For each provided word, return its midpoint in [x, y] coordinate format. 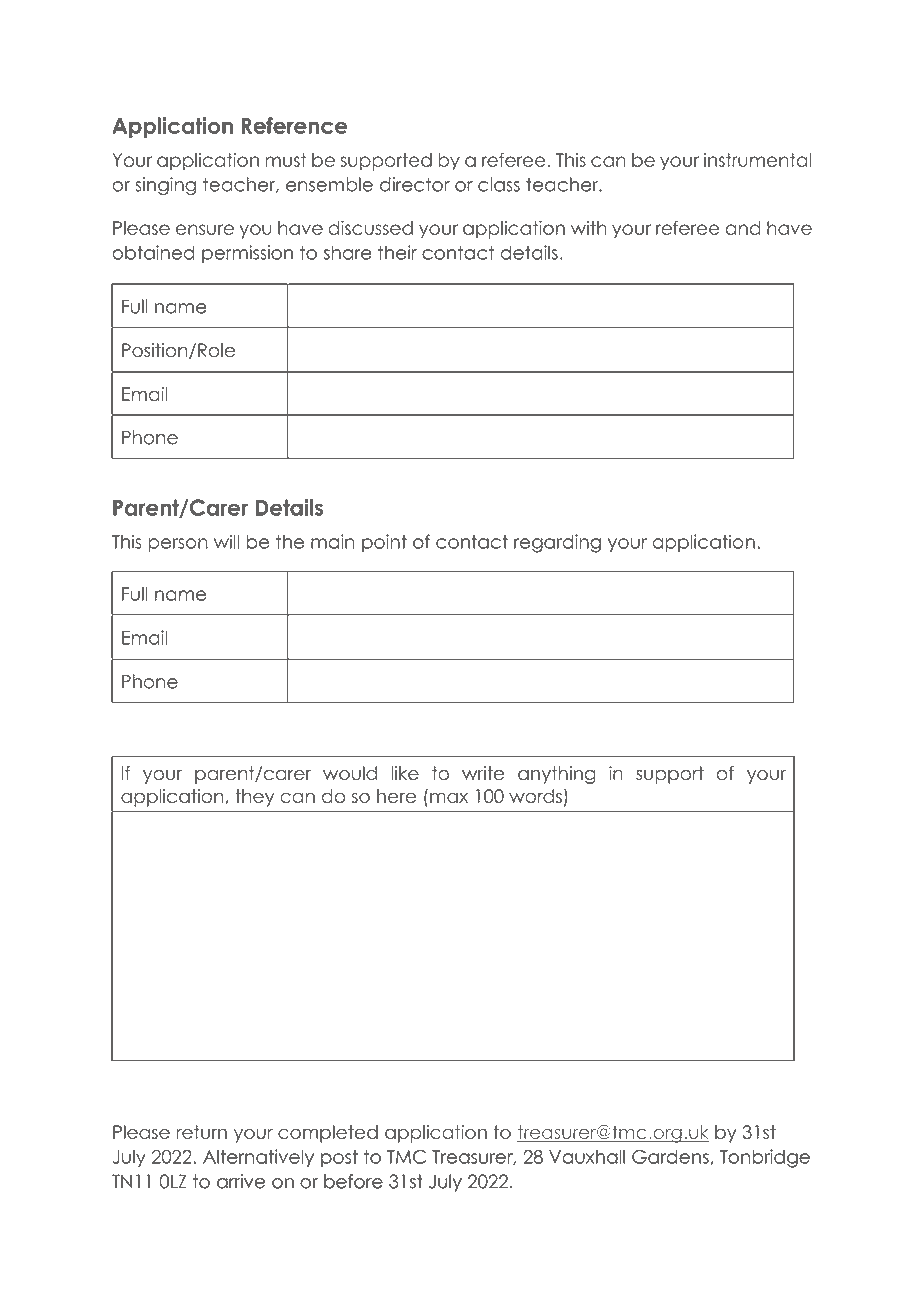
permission [247, 254]
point [384, 543]
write [483, 773]
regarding [557, 543]
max [449, 797]
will [226, 541]
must [286, 160]
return [201, 1132]
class [499, 184]
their [397, 252]
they [254, 798]
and [743, 228]
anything [557, 775]
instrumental [757, 160]
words [535, 796]
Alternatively [258, 1158]
